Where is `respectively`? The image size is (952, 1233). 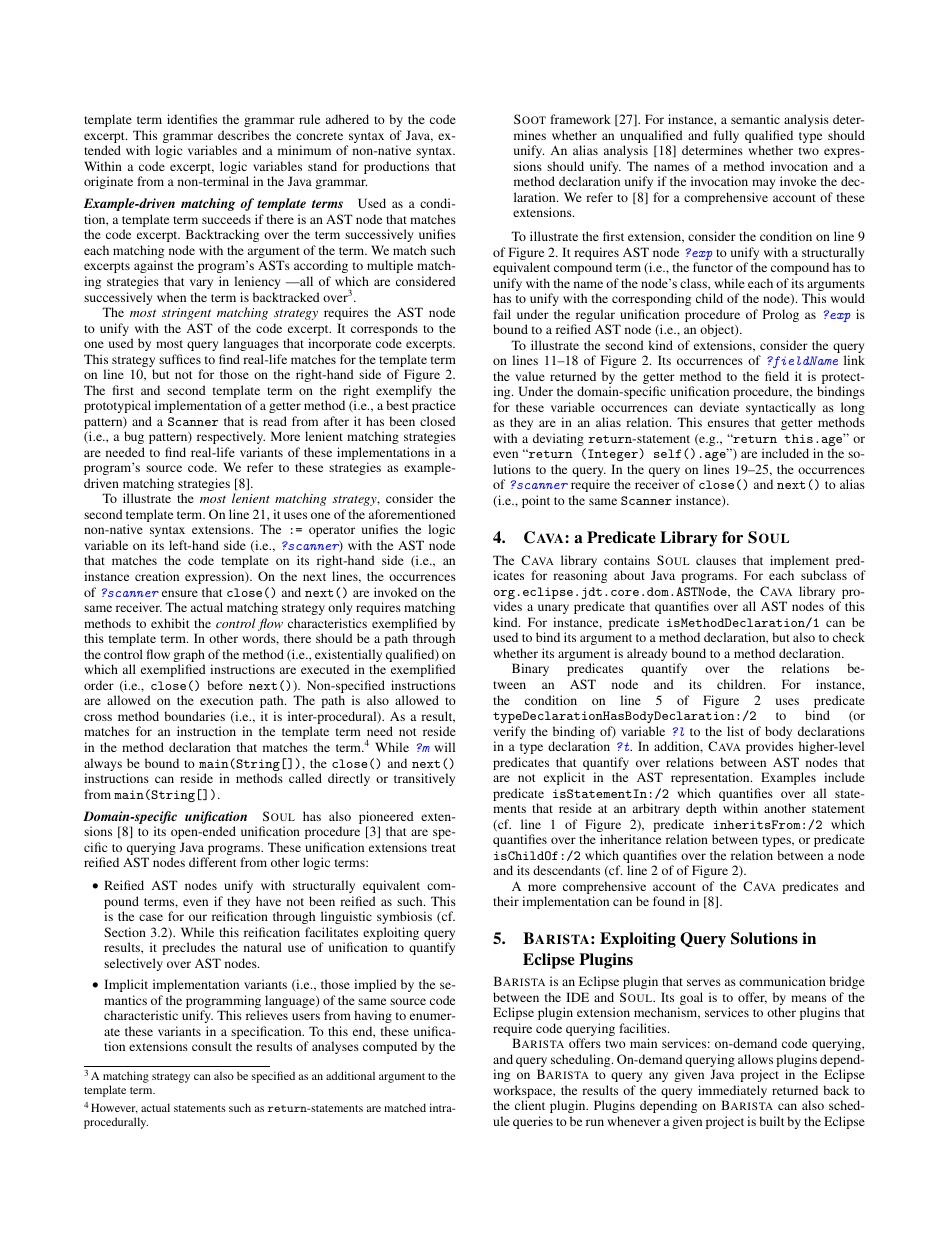 respectively is located at coordinates (231, 437).
